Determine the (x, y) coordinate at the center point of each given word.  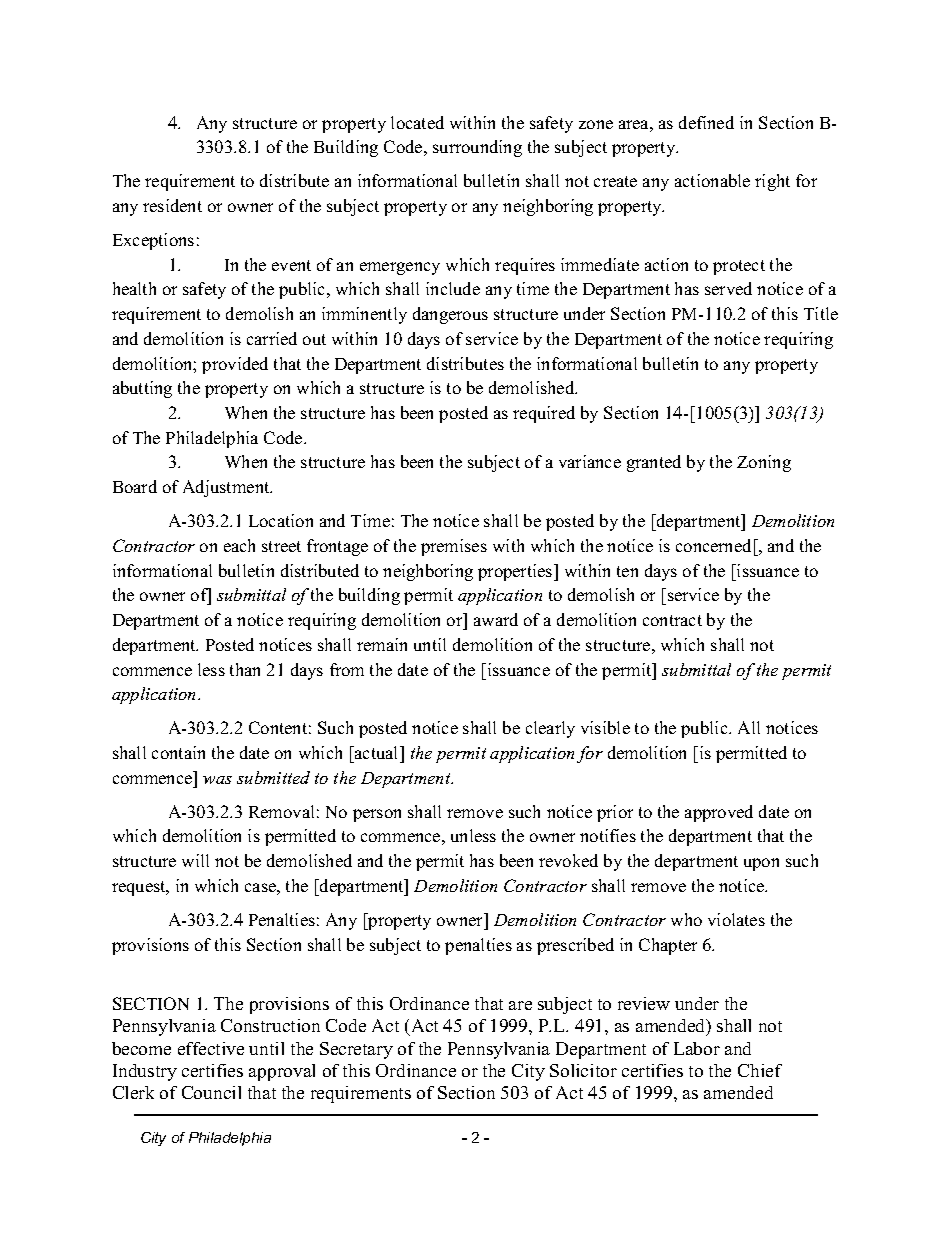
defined (706, 122)
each (239, 545)
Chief (760, 1070)
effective (211, 1048)
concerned (713, 545)
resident (172, 205)
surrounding (477, 148)
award (496, 619)
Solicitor (583, 1070)
